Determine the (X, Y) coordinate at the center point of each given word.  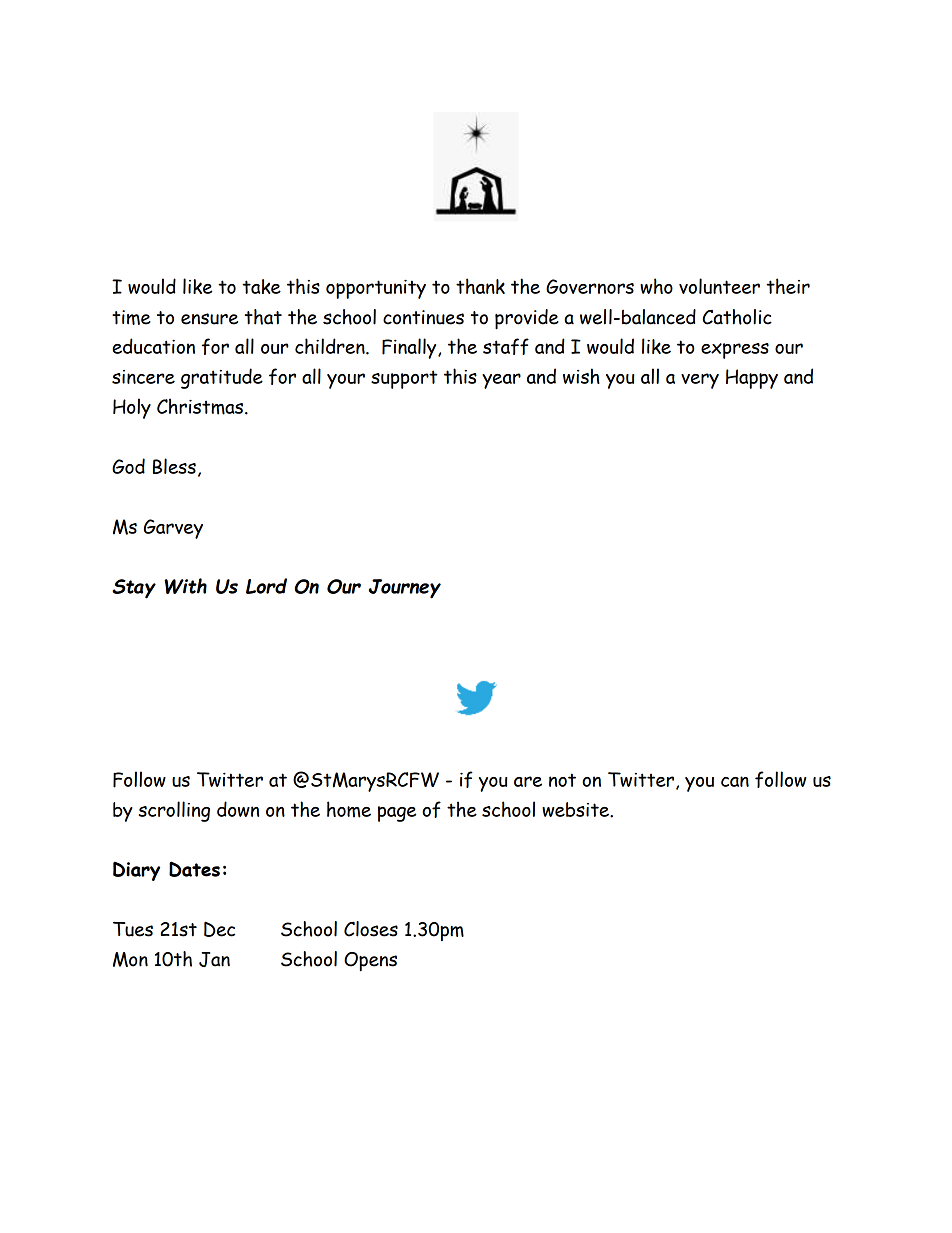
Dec (219, 929)
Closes (371, 929)
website (576, 809)
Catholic (737, 317)
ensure (209, 319)
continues (423, 317)
